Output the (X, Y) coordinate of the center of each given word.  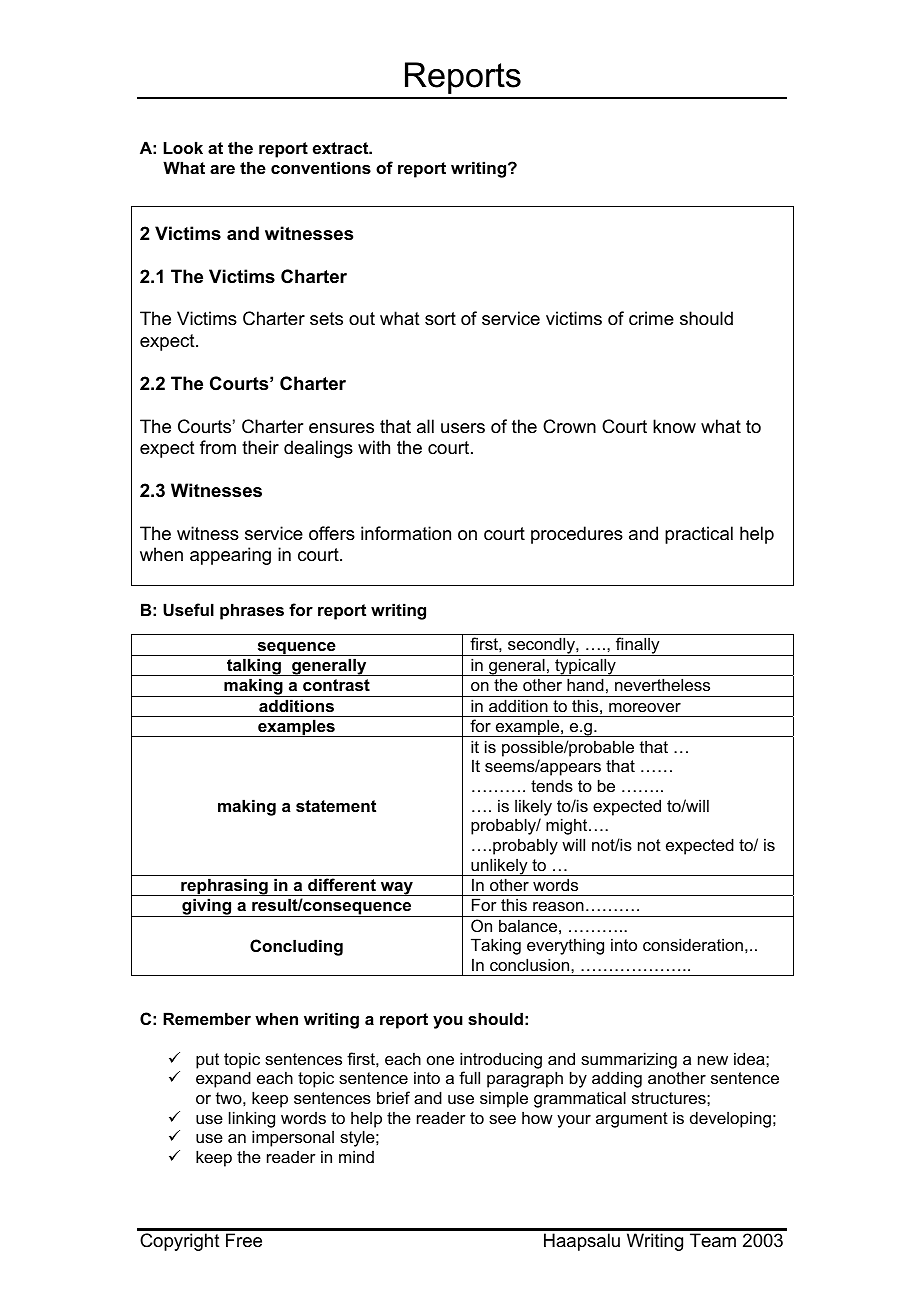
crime (651, 318)
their (260, 447)
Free (244, 1240)
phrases (252, 611)
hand (585, 684)
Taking (496, 946)
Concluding (296, 947)
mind (356, 1156)
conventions (321, 167)
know (674, 426)
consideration (693, 944)
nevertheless (662, 684)
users (463, 428)
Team (713, 1240)
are (222, 169)
